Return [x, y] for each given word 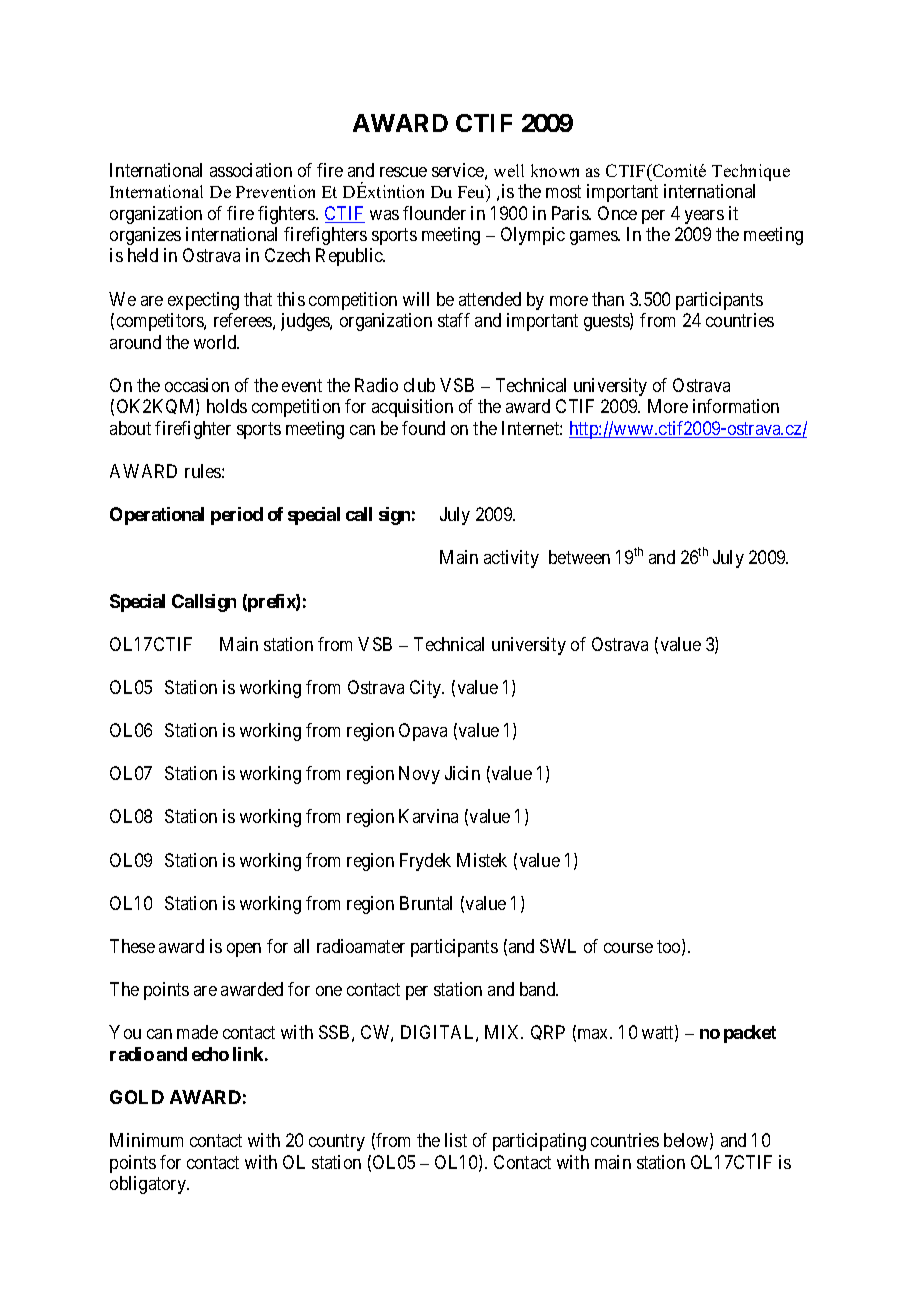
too [670, 948]
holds [227, 406]
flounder [434, 213]
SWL [558, 946]
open [244, 950]
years [704, 217]
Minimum [146, 1140]
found [423, 428]
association [251, 170]
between [579, 557]
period [237, 516]
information [736, 406]
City [427, 689]
